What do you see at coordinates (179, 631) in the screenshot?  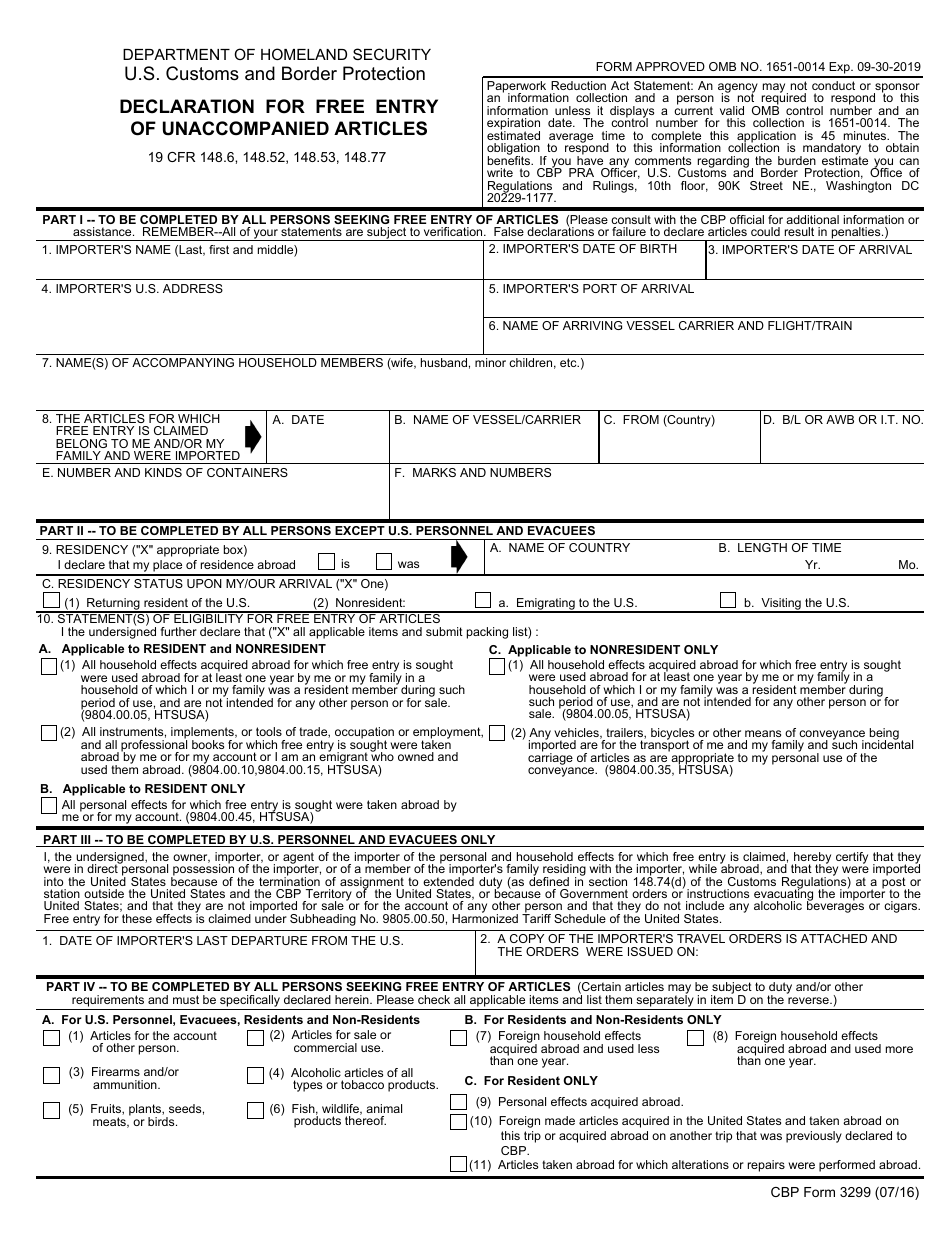 I see `further` at bounding box center [179, 631].
